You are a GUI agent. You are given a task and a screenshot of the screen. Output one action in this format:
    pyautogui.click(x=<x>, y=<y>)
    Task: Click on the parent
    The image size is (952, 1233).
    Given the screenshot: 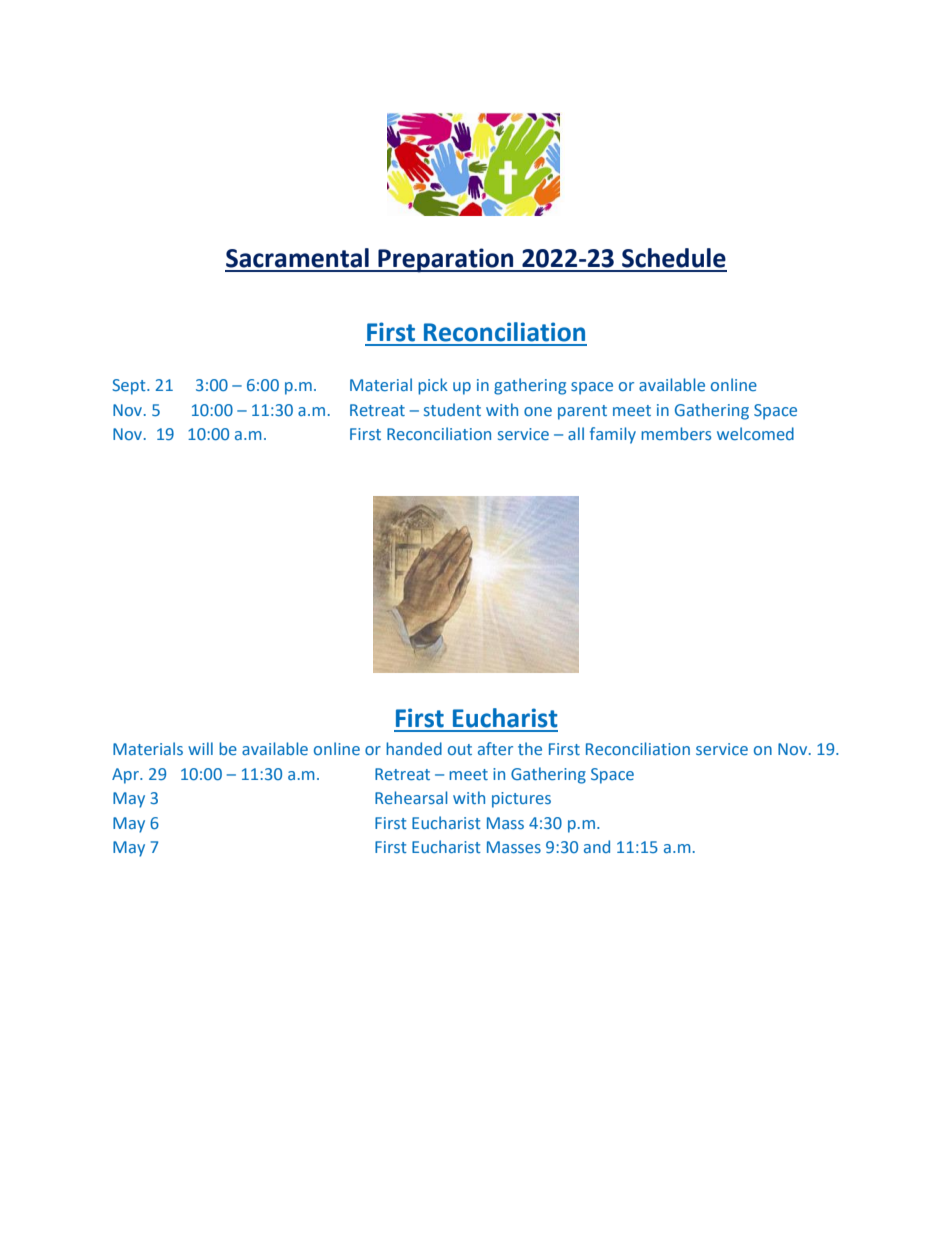 What is the action you would take?
    pyautogui.click(x=582, y=412)
